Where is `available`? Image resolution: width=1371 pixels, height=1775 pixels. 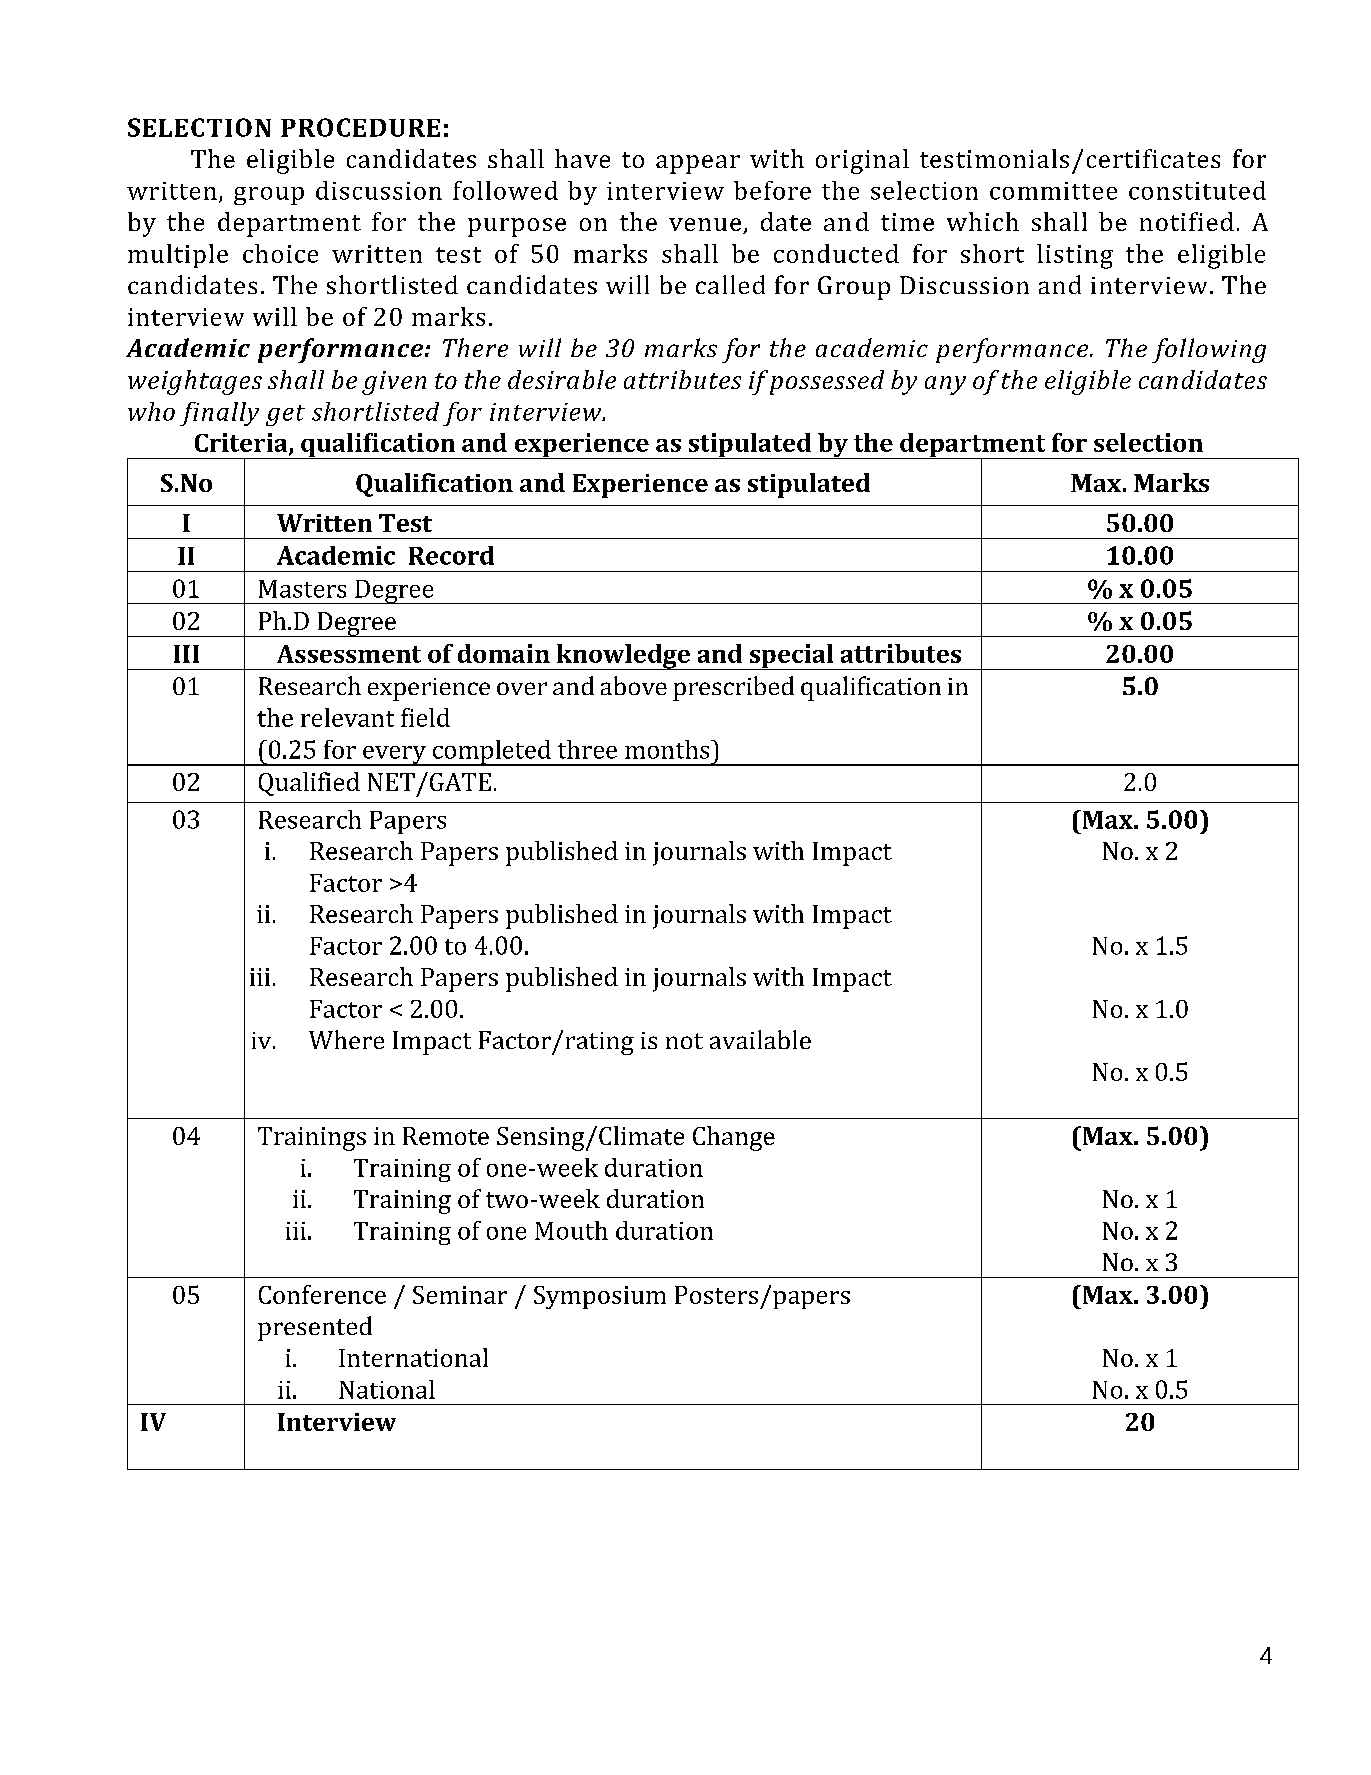 available is located at coordinates (760, 1039).
